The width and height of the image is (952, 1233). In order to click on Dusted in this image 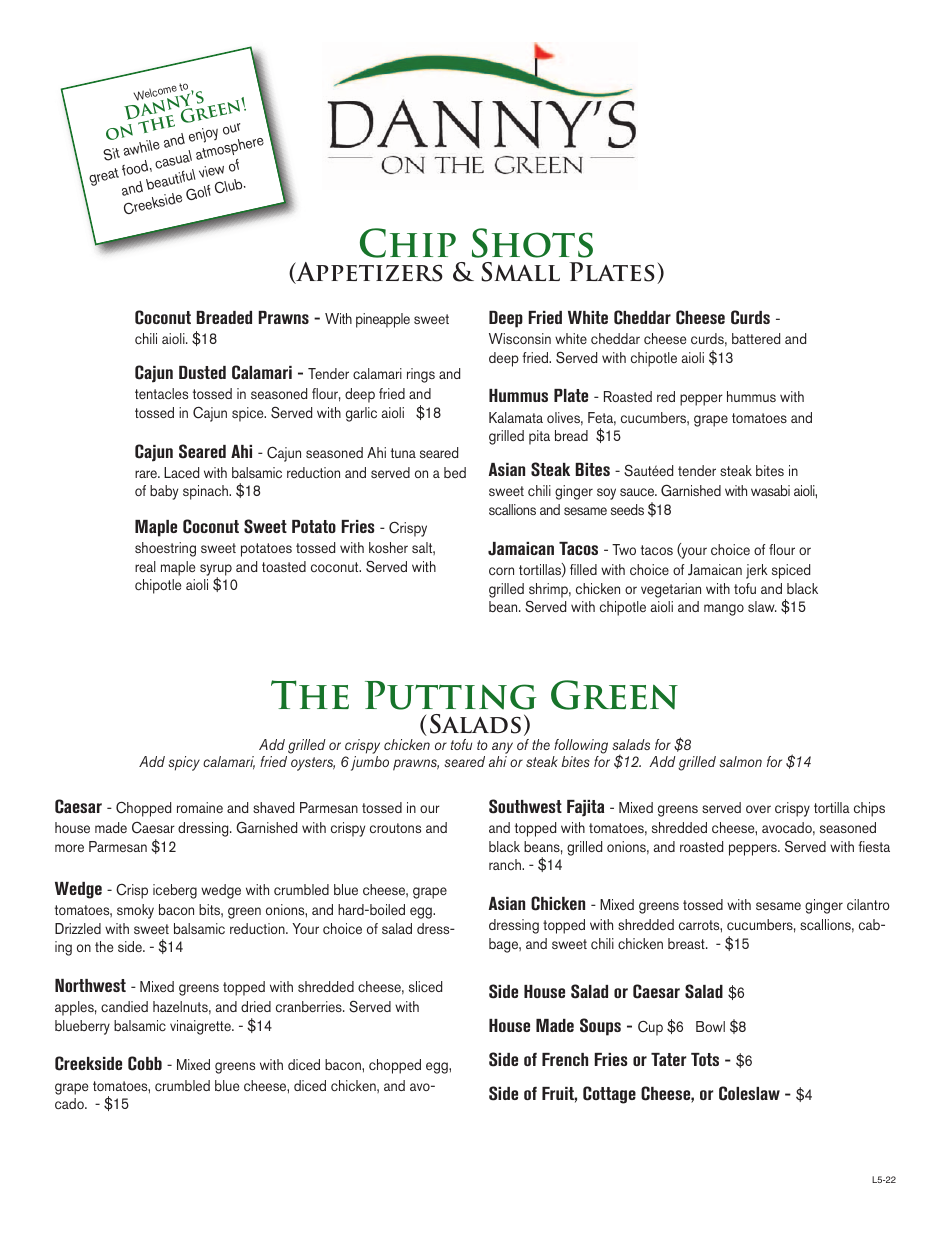, I will do `click(202, 372)`.
